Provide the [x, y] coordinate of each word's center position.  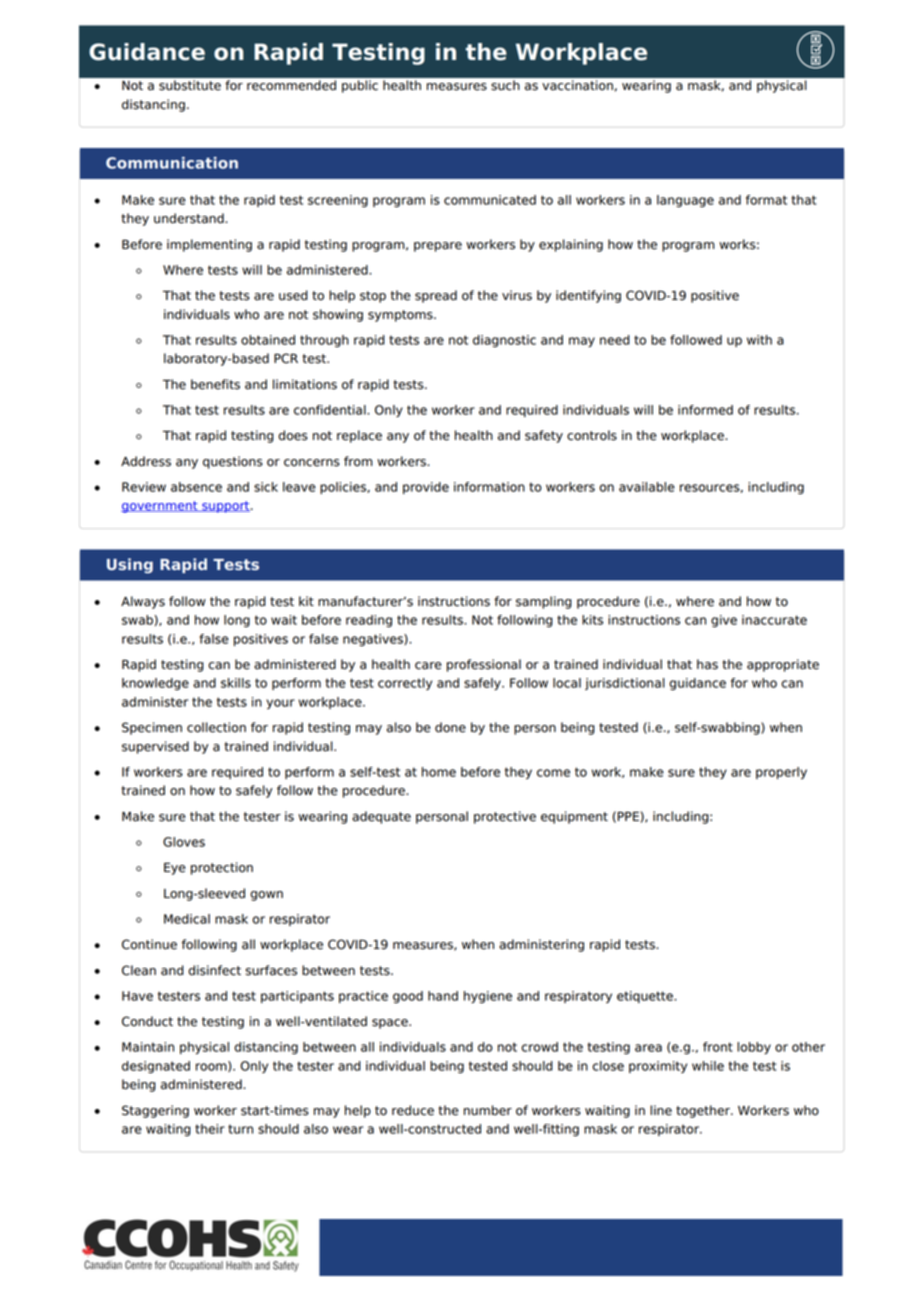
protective [505, 817]
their [210, 1129]
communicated [490, 200]
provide [426, 488]
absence [196, 487]
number [488, 1110]
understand [190, 218]
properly [781, 773]
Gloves [184, 842]
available [647, 487]
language [685, 201]
